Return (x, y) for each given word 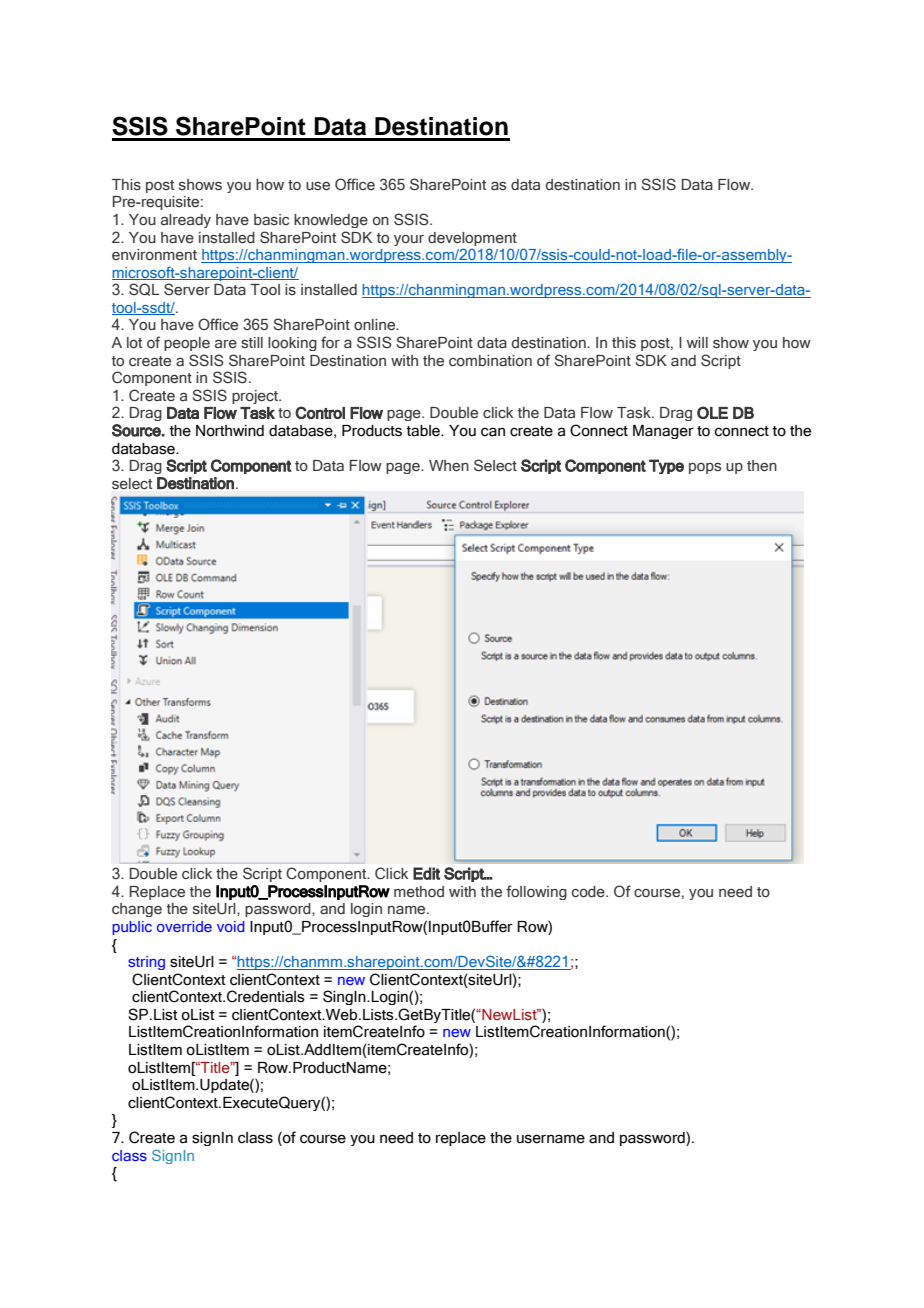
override (184, 926)
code (589, 891)
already (186, 221)
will (697, 342)
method (419, 891)
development (472, 239)
